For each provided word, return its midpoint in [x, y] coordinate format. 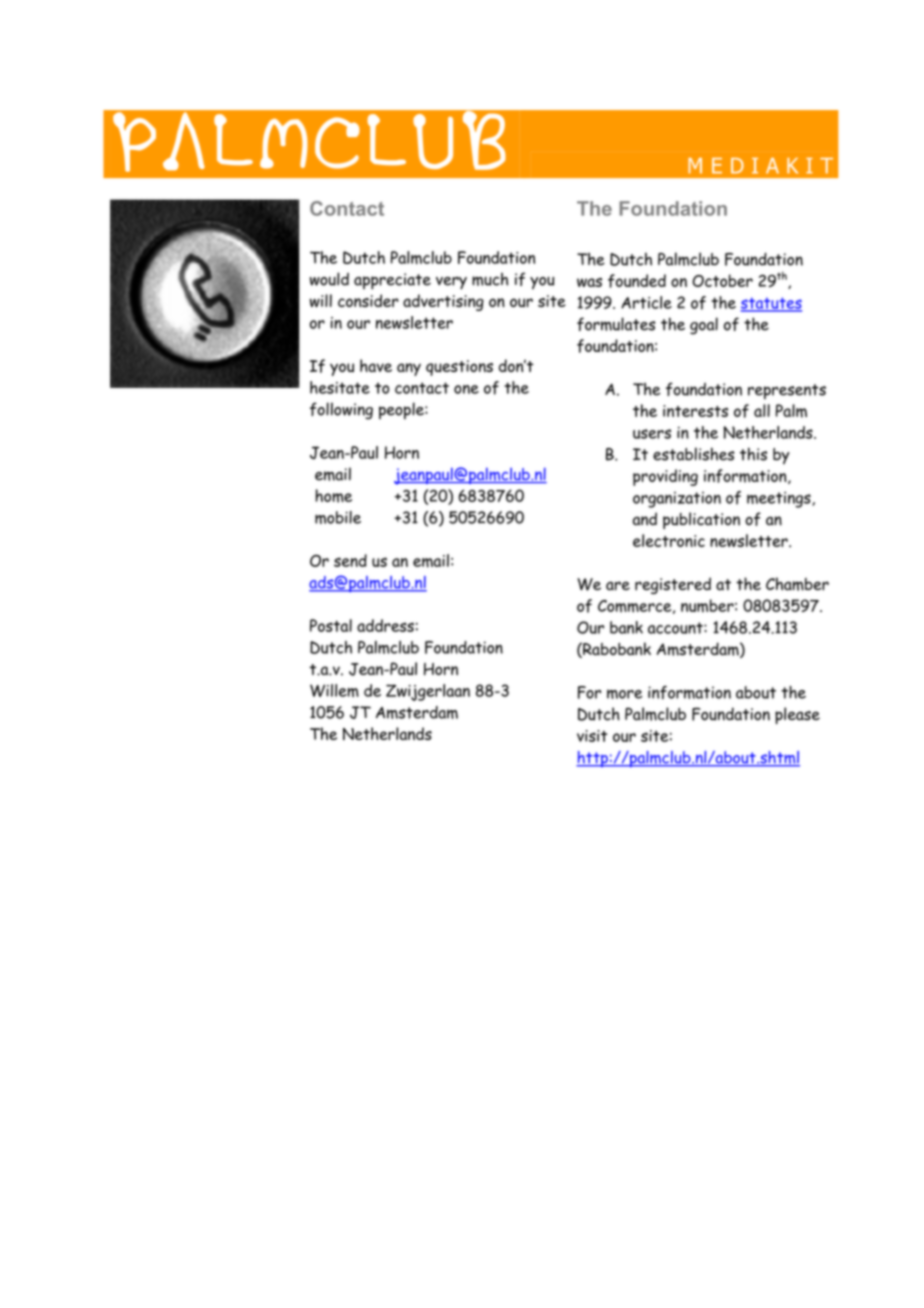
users [652, 434]
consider [368, 300]
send [350, 560]
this [753, 454]
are [618, 586]
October [722, 280]
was [589, 282]
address [385, 625]
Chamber [797, 584]
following [341, 411]
